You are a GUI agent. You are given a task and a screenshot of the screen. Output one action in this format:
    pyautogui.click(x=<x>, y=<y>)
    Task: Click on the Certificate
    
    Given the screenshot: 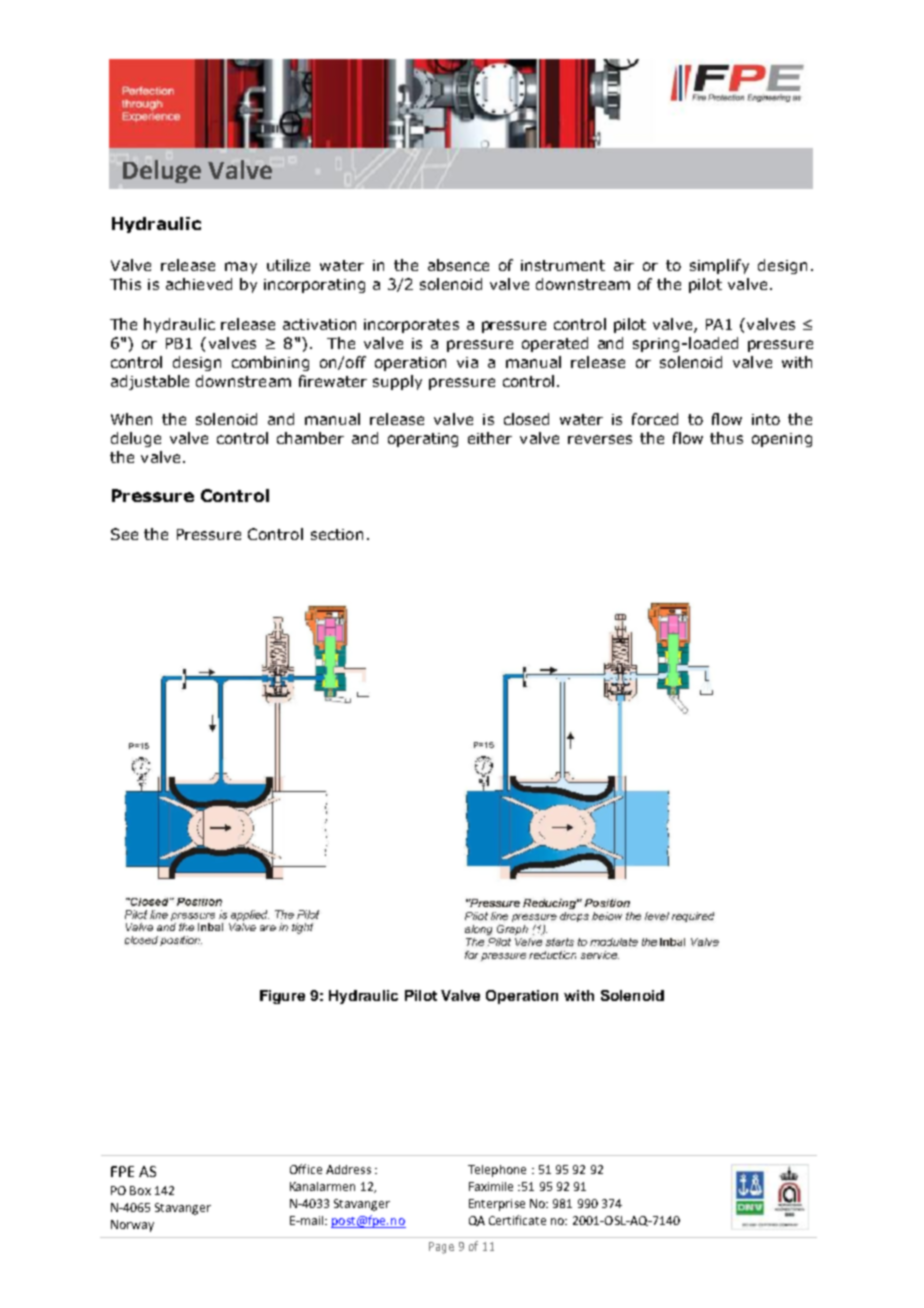 What is the action you would take?
    pyautogui.click(x=517, y=1220)
